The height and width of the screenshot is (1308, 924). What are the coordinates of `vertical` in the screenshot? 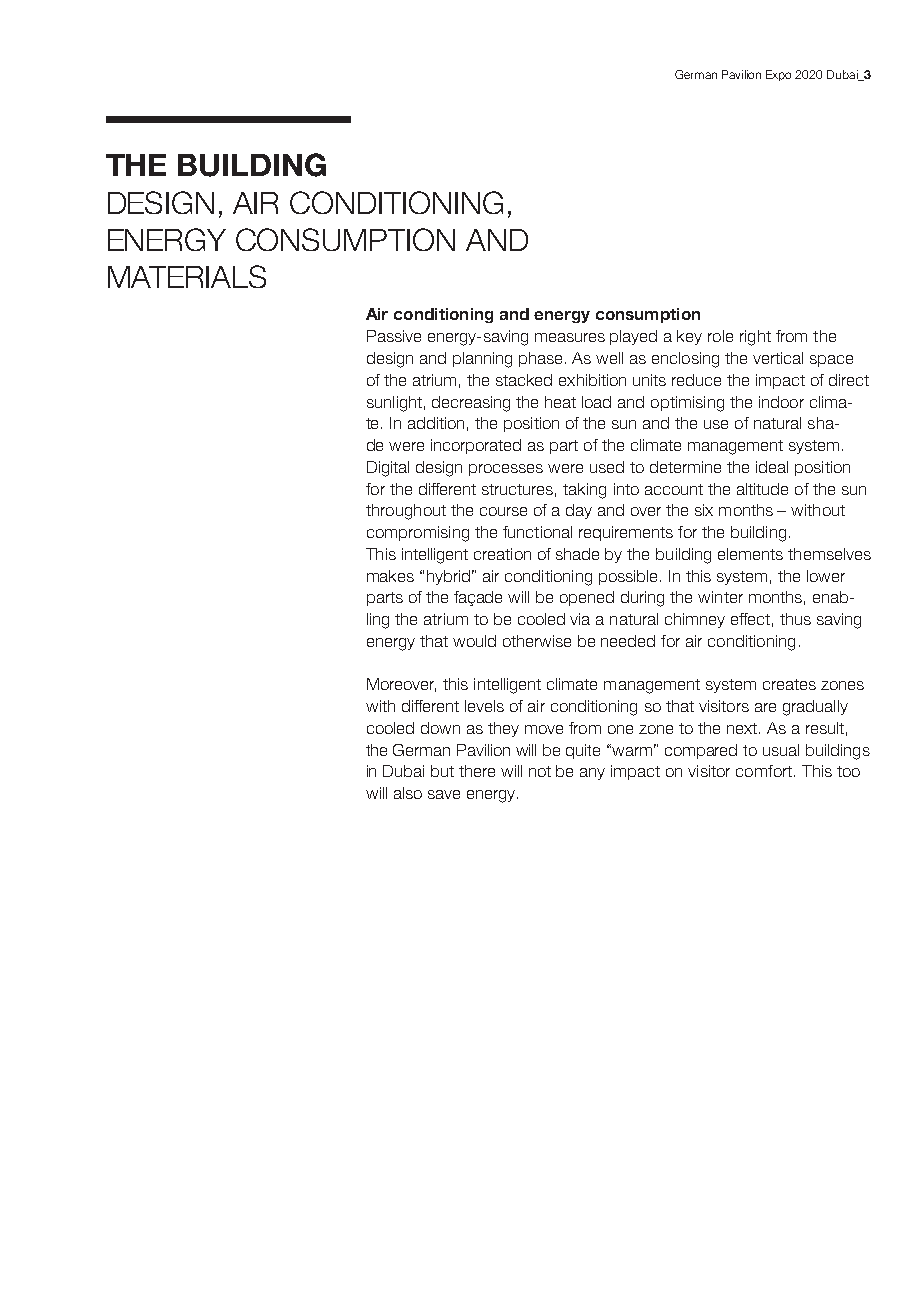 It's located at (778, 358).
